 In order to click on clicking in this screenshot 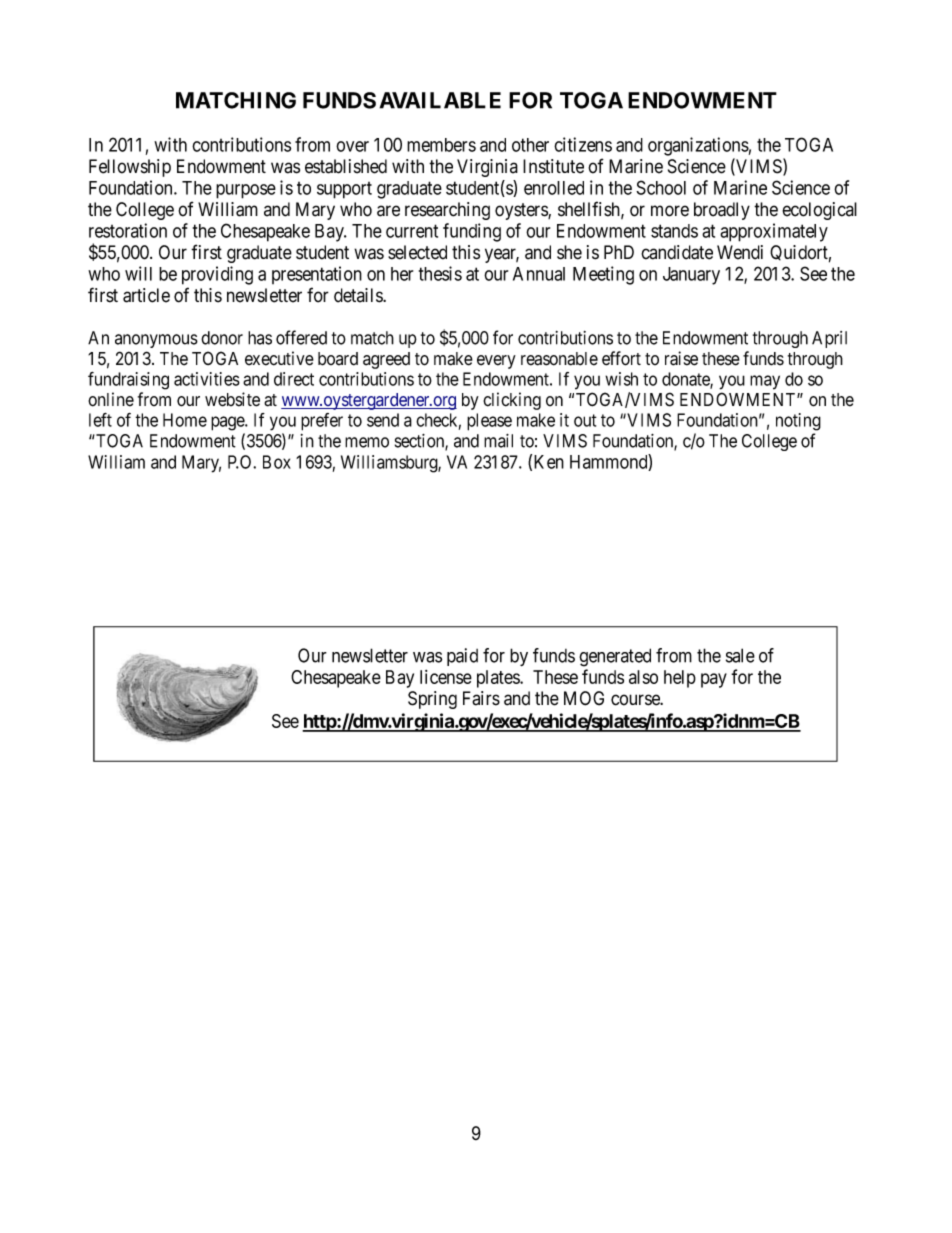, I will do `click(512, 401)`.
